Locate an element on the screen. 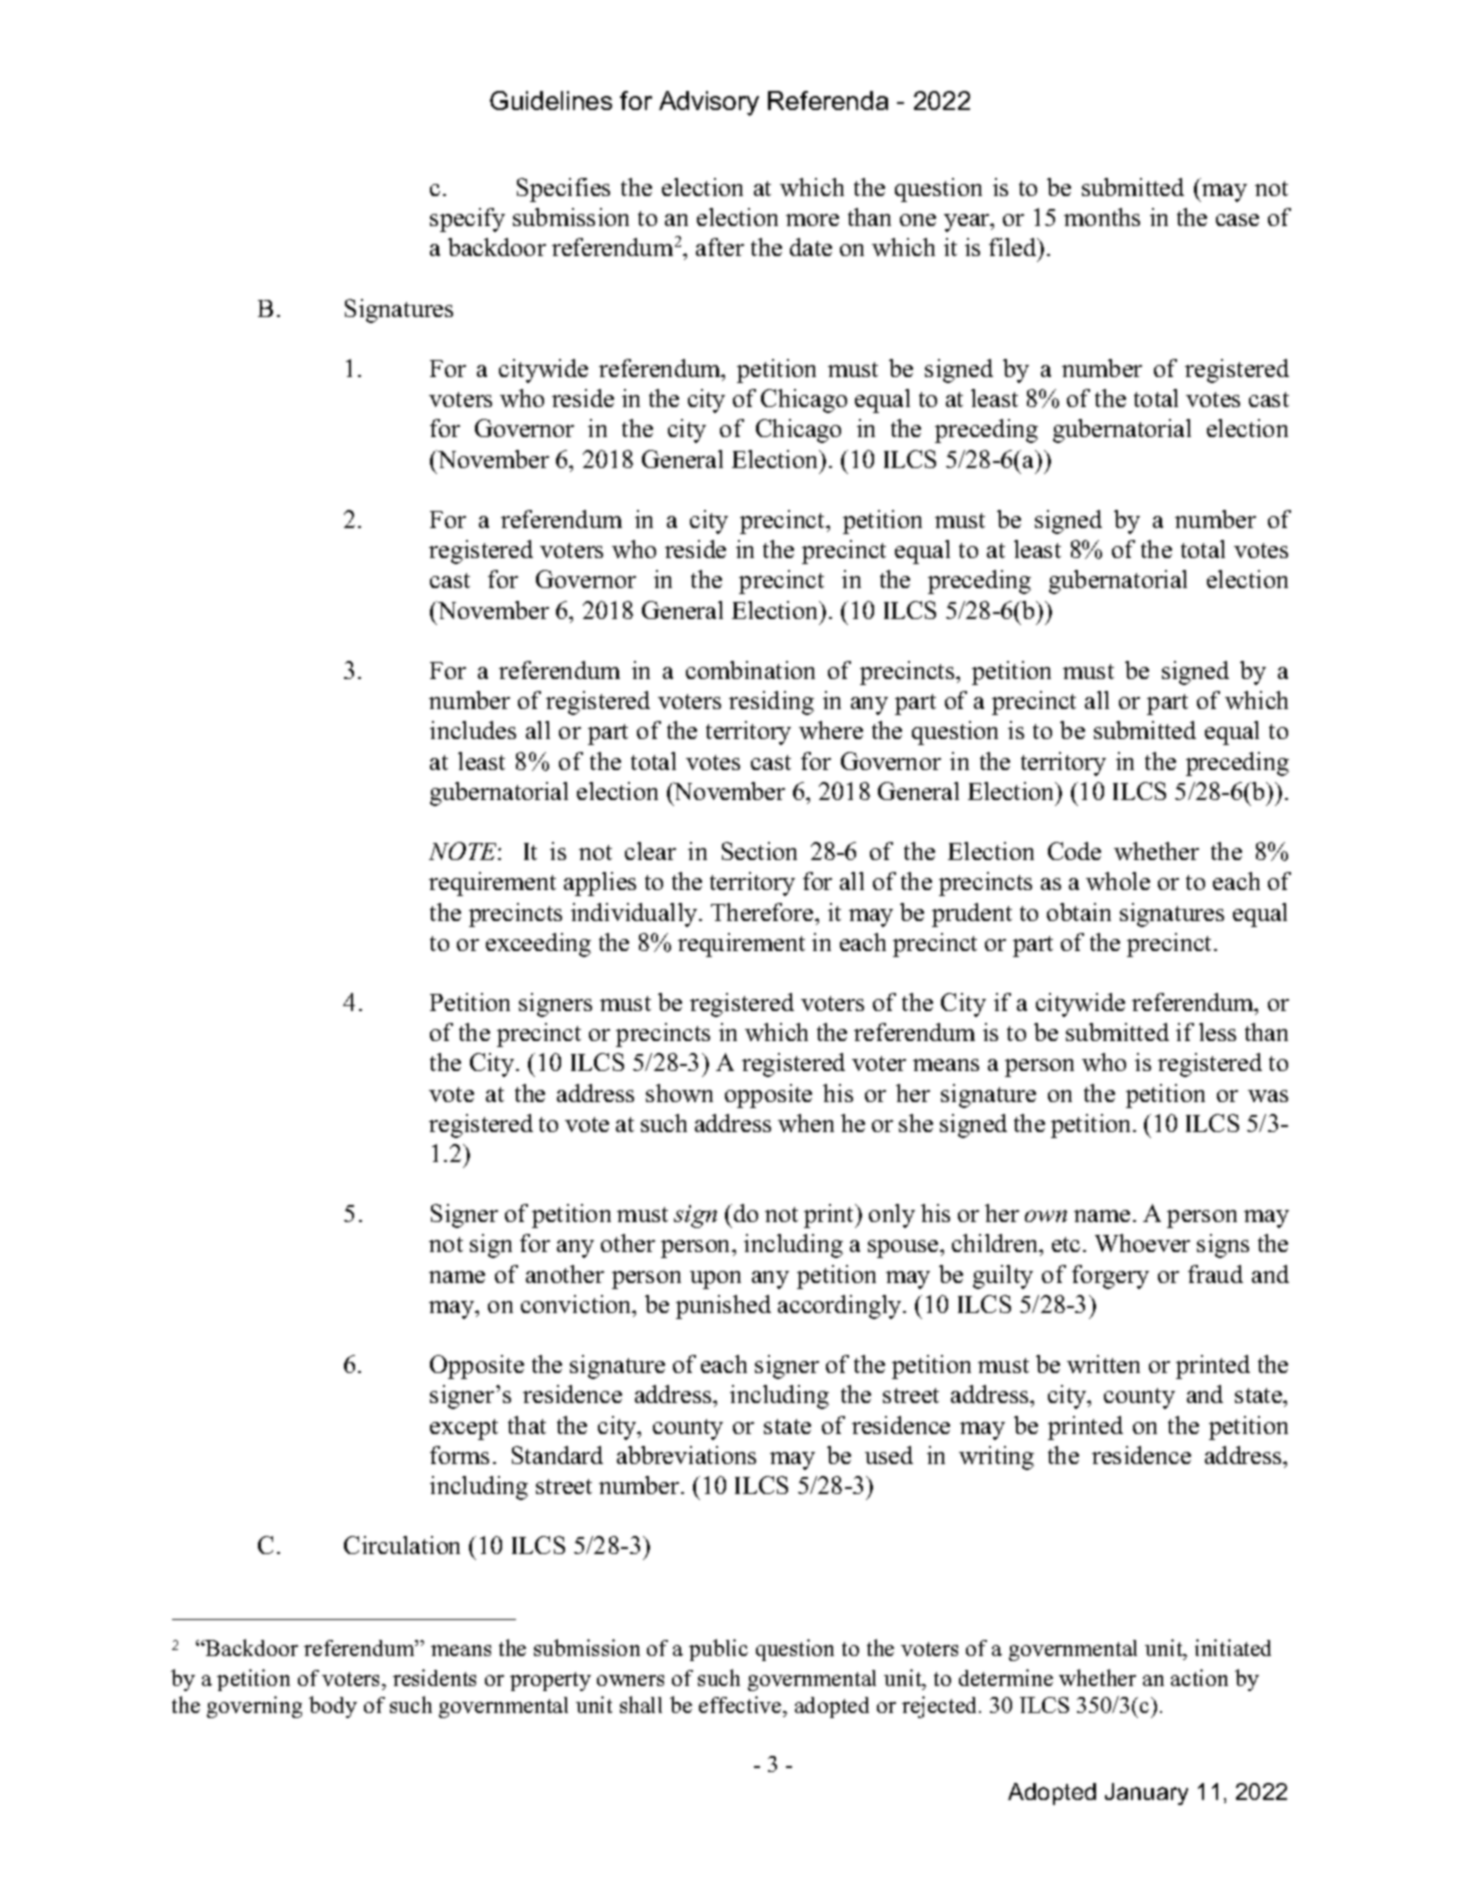  Code is located at coordinates (1074, 851).
